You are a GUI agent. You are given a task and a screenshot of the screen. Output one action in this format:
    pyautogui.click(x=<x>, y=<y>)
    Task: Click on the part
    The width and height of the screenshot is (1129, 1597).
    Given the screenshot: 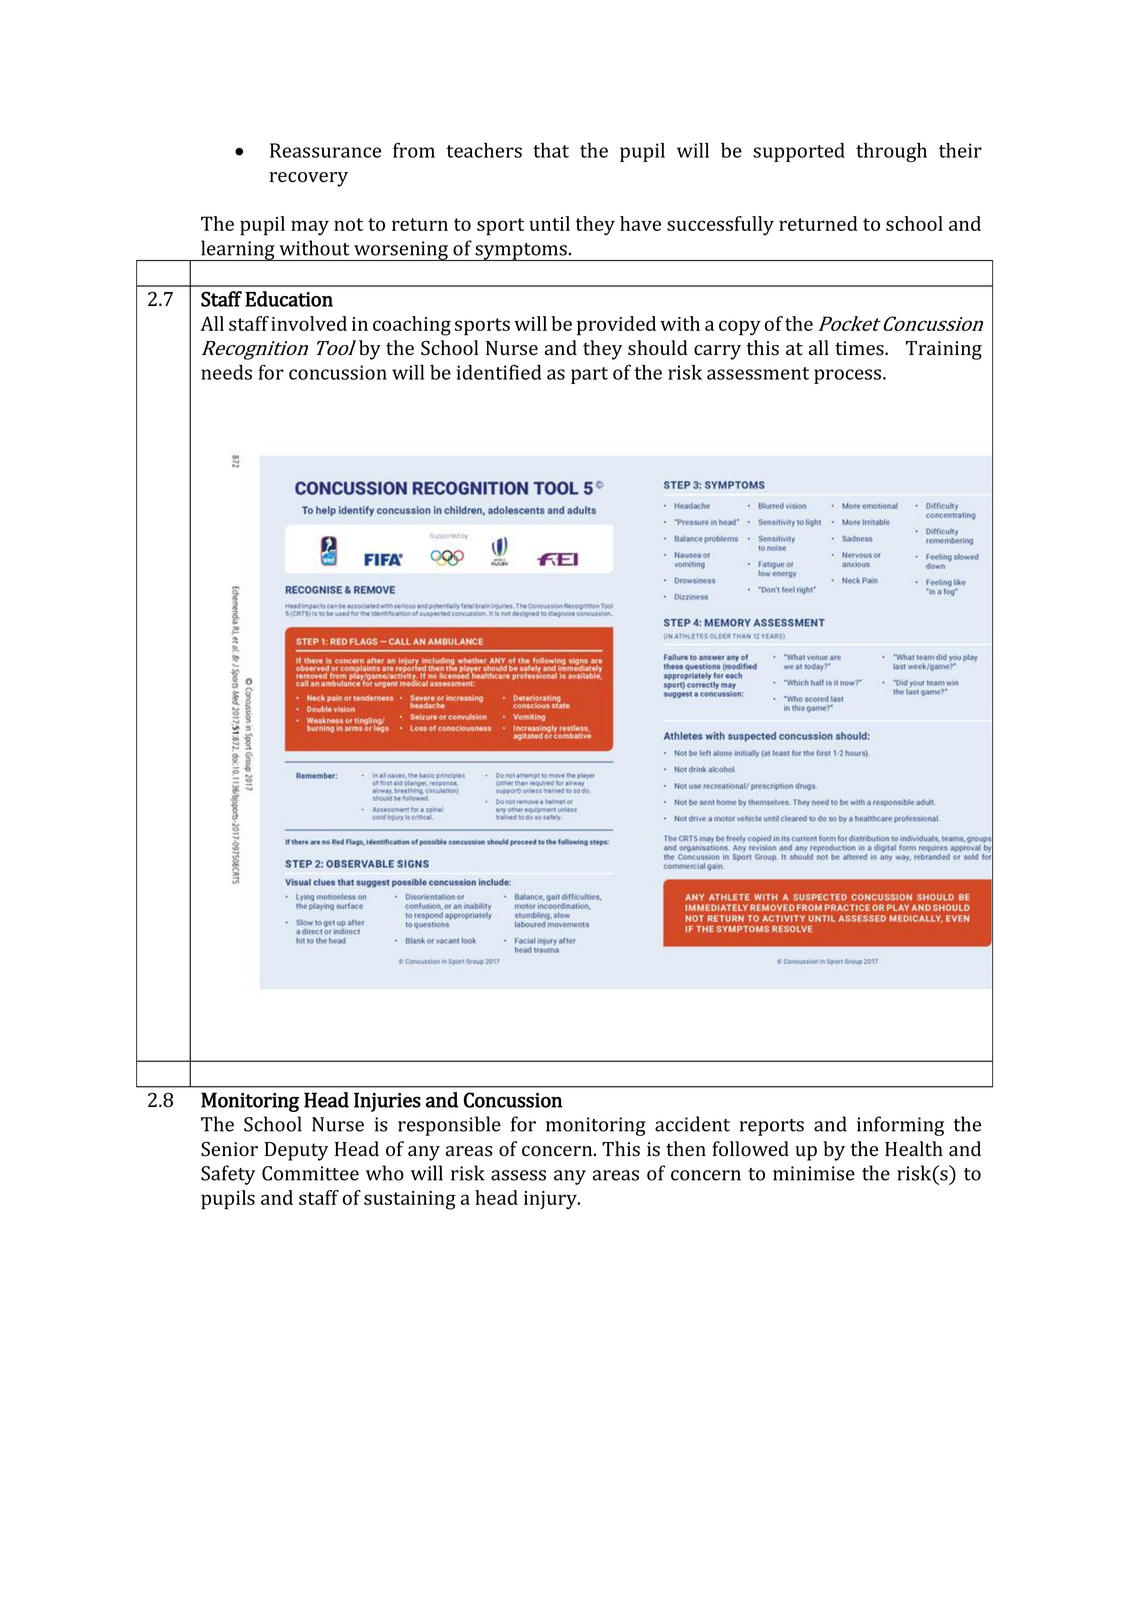 What is the action you would take?
    pyautogui.click(x=589, y=375)
